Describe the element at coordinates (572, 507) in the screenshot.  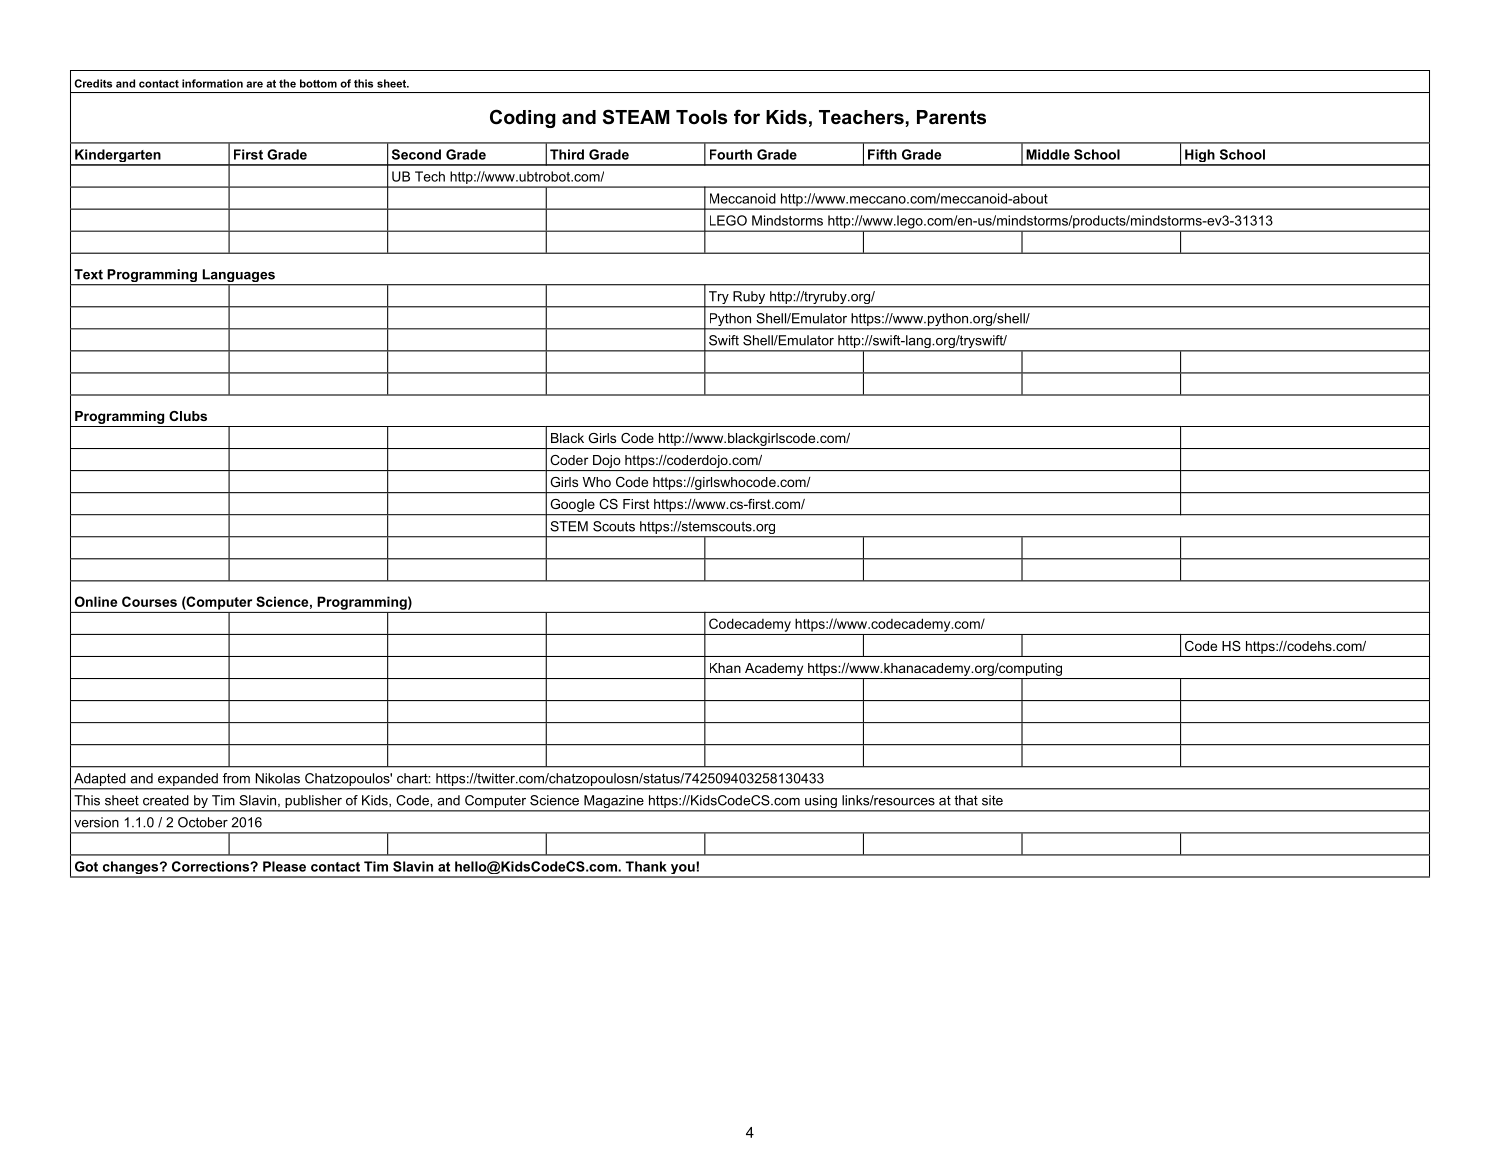
I see `Google` at that location.
